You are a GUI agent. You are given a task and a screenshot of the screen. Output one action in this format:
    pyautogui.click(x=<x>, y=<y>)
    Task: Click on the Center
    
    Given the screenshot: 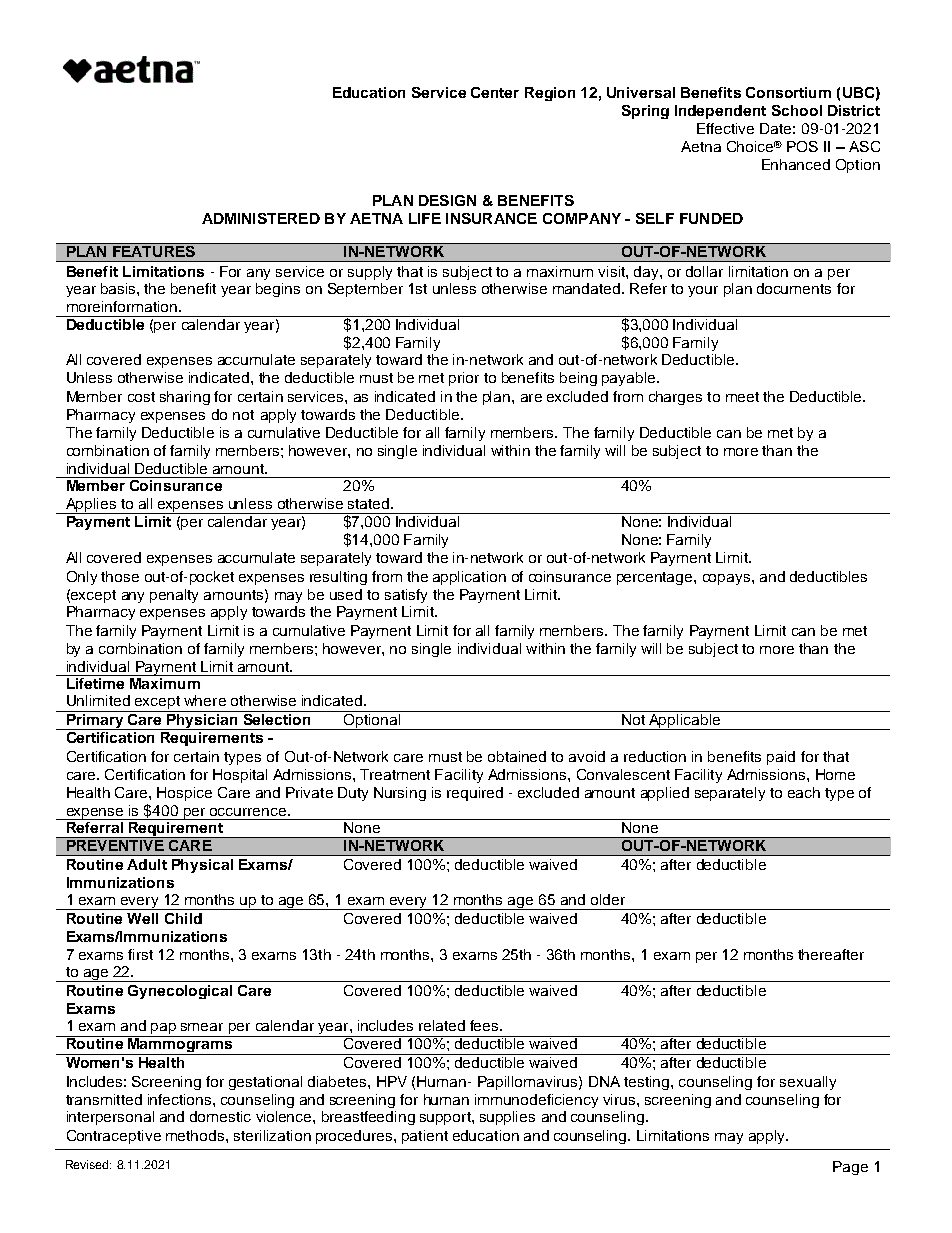 What is the action you would take?
    pyautogui.click(x=495, y=92)
